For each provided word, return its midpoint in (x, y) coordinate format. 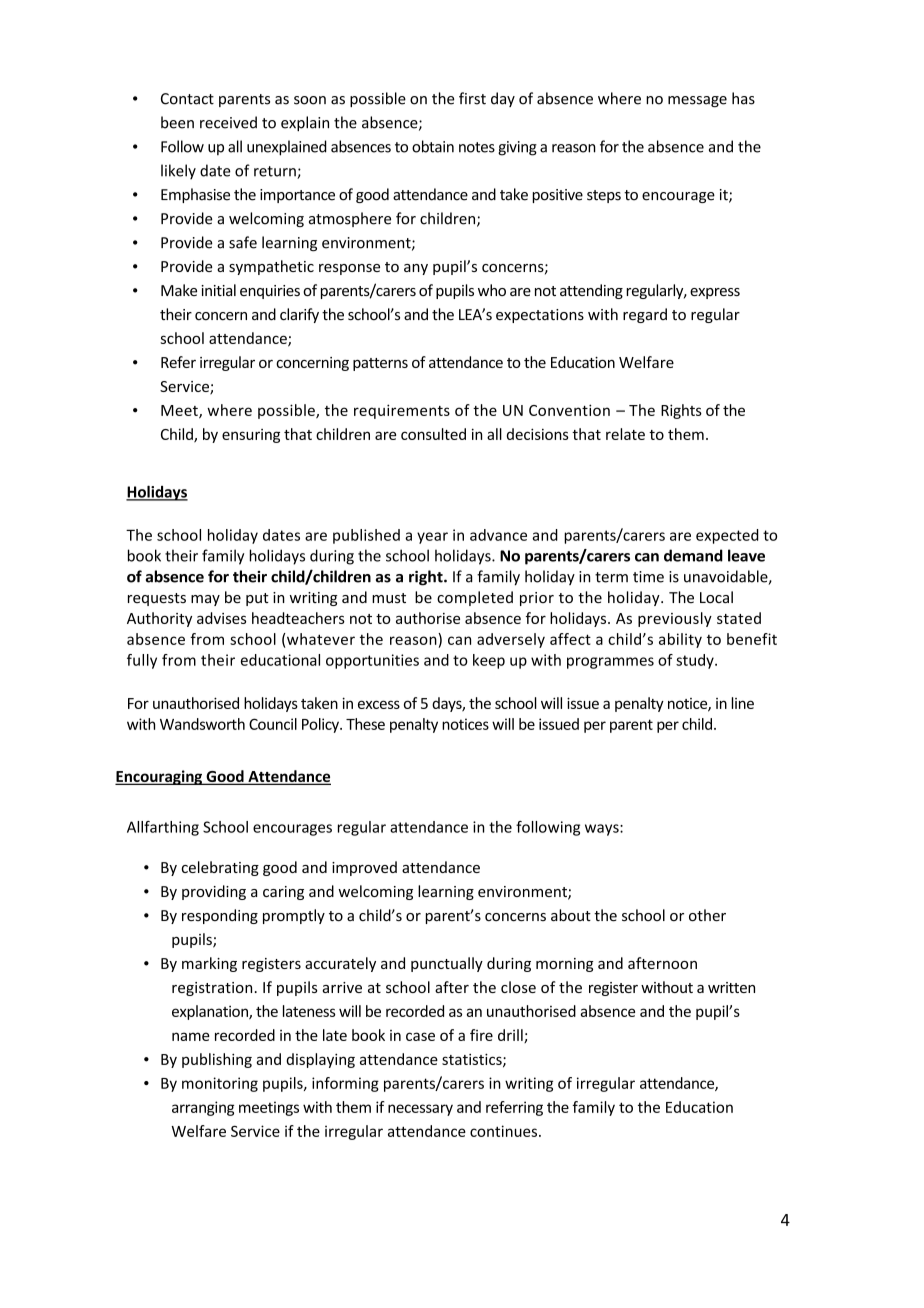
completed (475, 598)
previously (675, 619)
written (731, 987)
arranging (203, 1108)
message (697, 101)
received (228, 122)
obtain (433, 146)
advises (221, 618)
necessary (420, 1110)
